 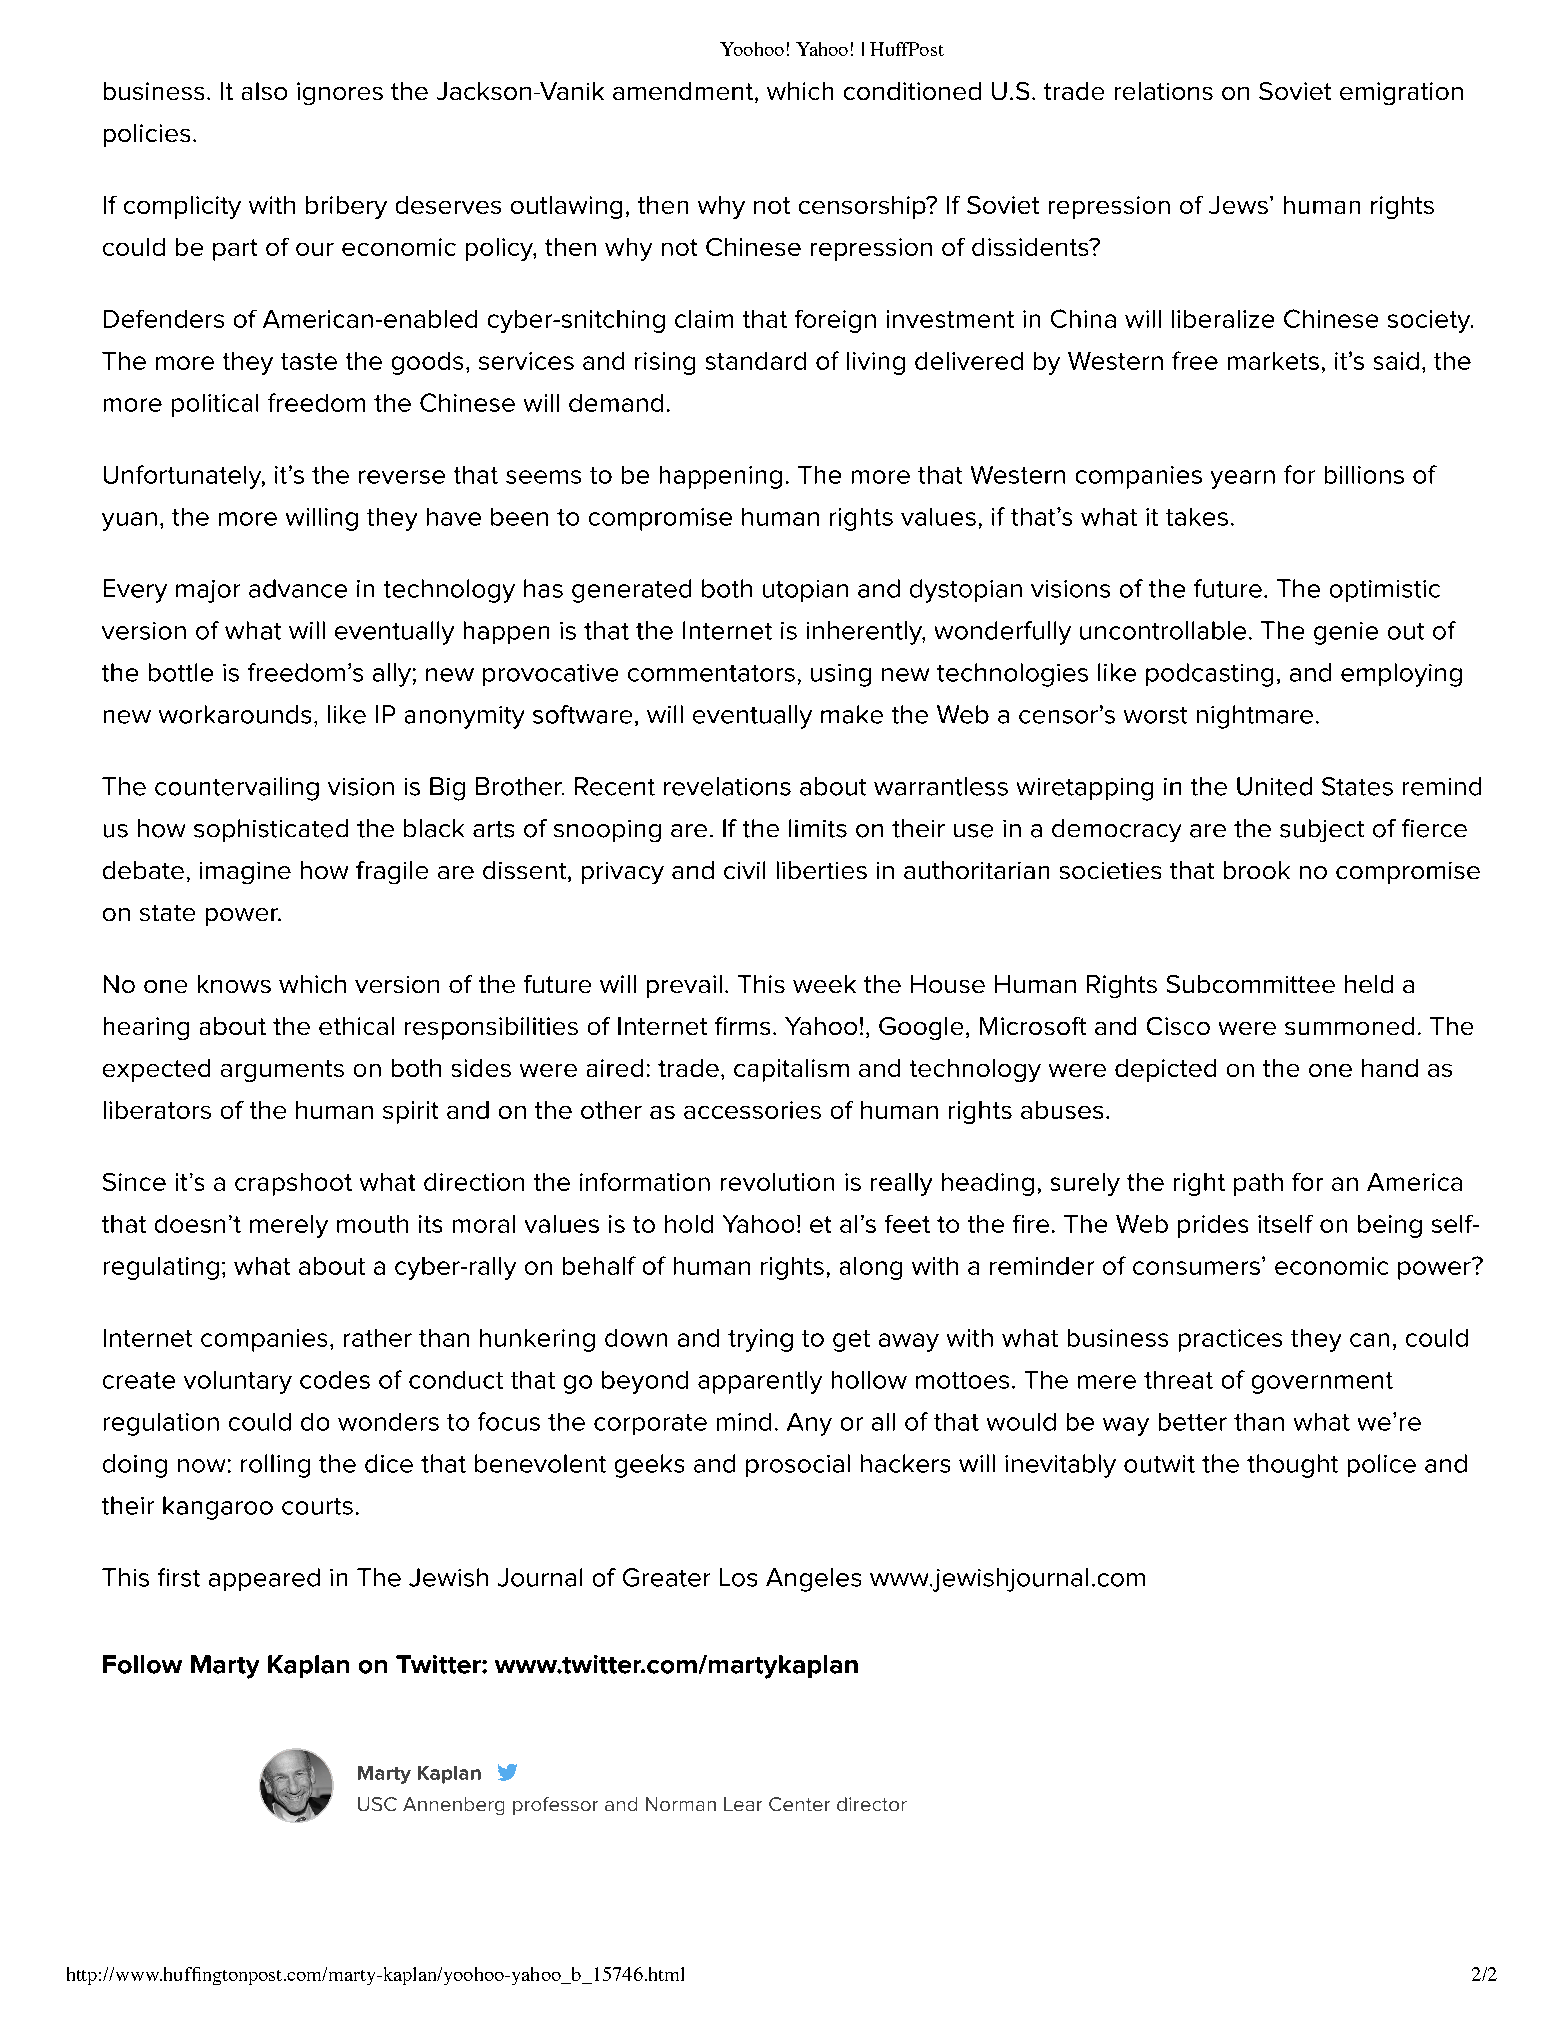 I want to click on Center, so click(x=799, y=1804).
